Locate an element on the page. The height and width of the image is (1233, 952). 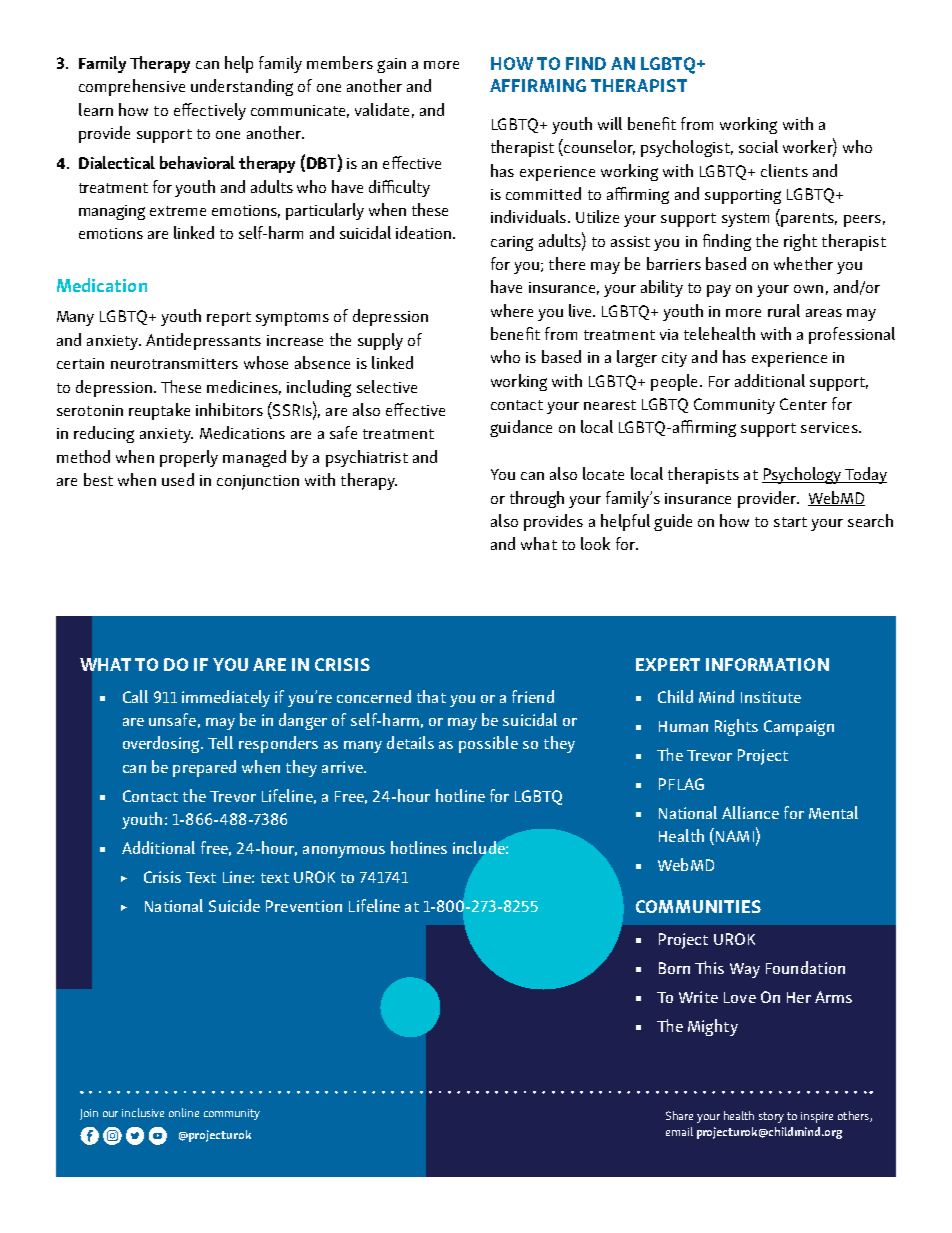
look is located at coordinates (595, 543).
